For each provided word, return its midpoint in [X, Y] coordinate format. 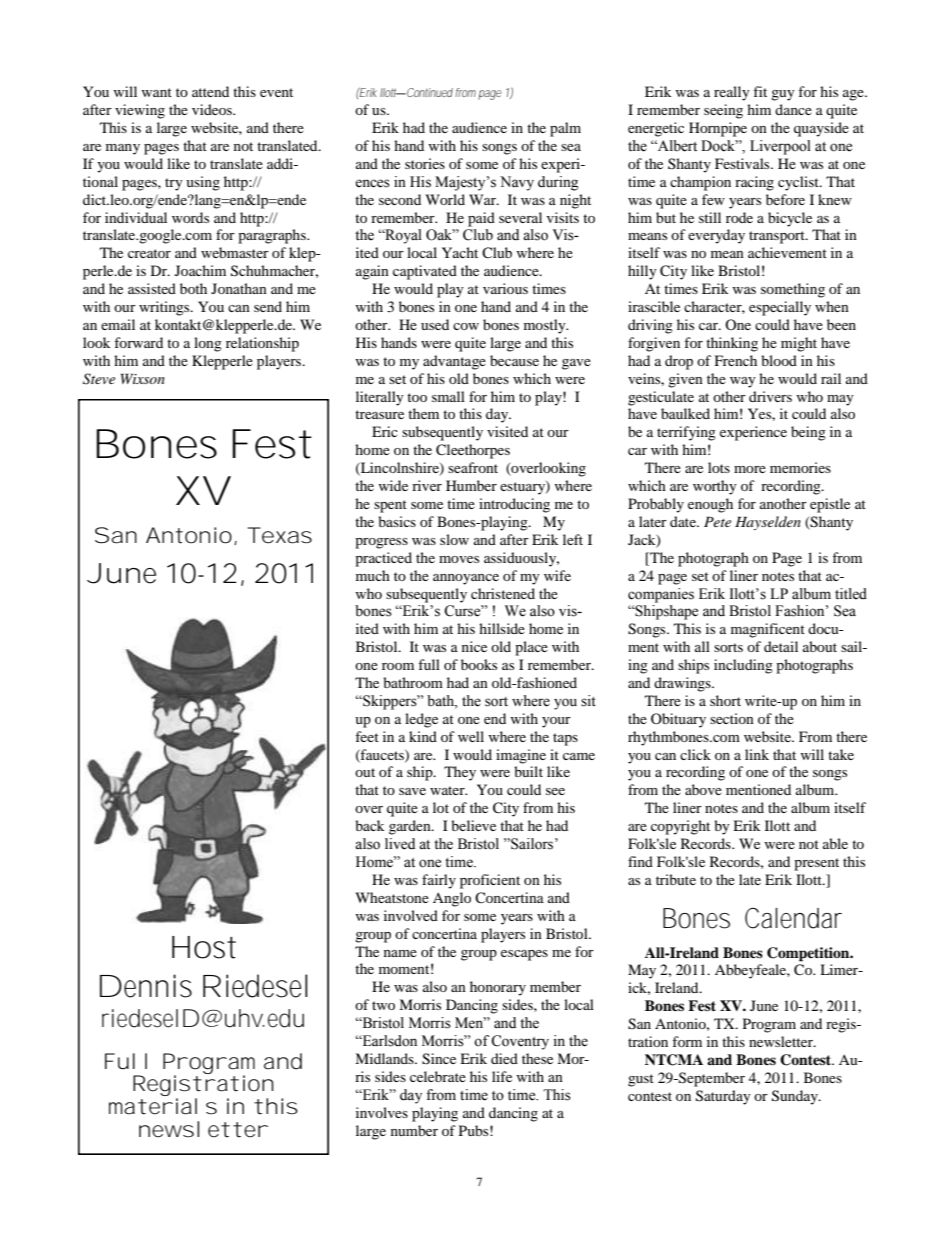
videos [213, 109]
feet [367, 736]
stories [425, 163]
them [423, 413]
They [460, 773]
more [750, 469]
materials [163, 1106]
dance [793, 109]
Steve [99, 379]
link [757, 754]
